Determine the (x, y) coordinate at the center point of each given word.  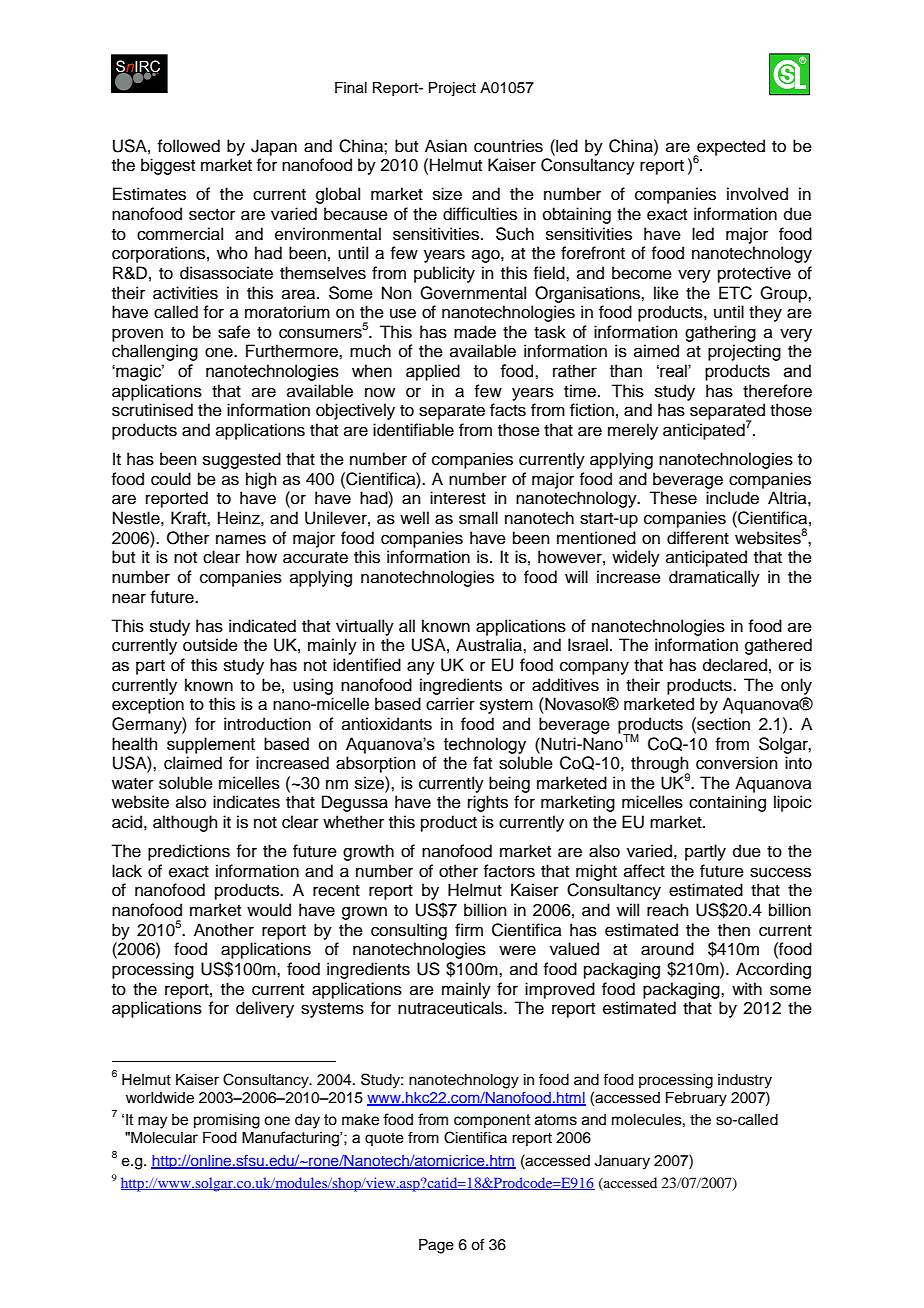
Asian (446, 146)
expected (730, 148)
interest (458, 498)
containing (727, 803)
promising (227, 1121)
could (171, 479)
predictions (189, 852)
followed (188, 146)
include (732, 498)
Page (436, 1246)
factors (509, 871)
